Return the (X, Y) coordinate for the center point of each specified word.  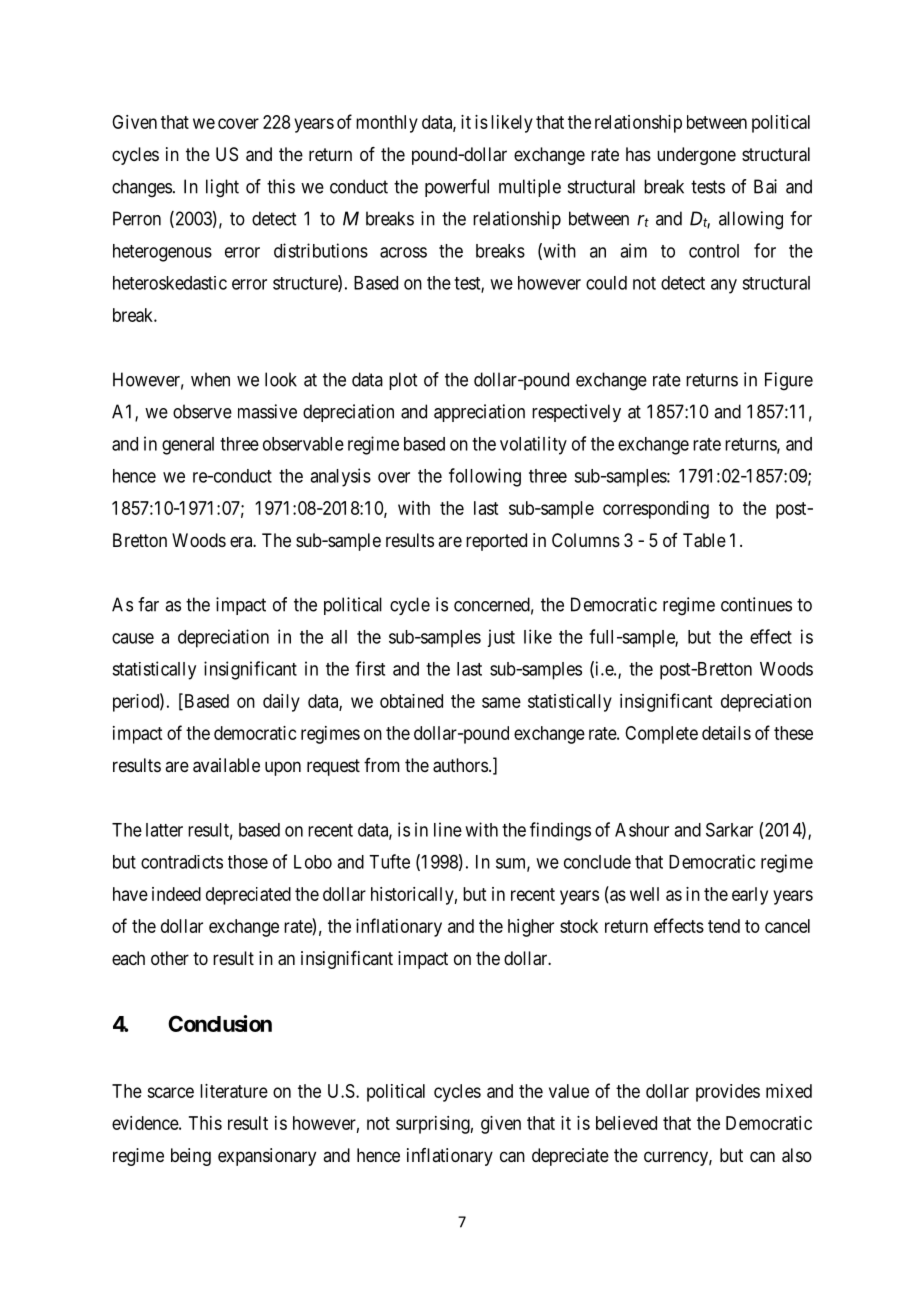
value (569, 1091)
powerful (457, 188)
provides (728, 1093)
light (222, 188)
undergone (696, 156)
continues (756, 604)
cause (133, 638)
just (501, 638)
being (191, 1157)
